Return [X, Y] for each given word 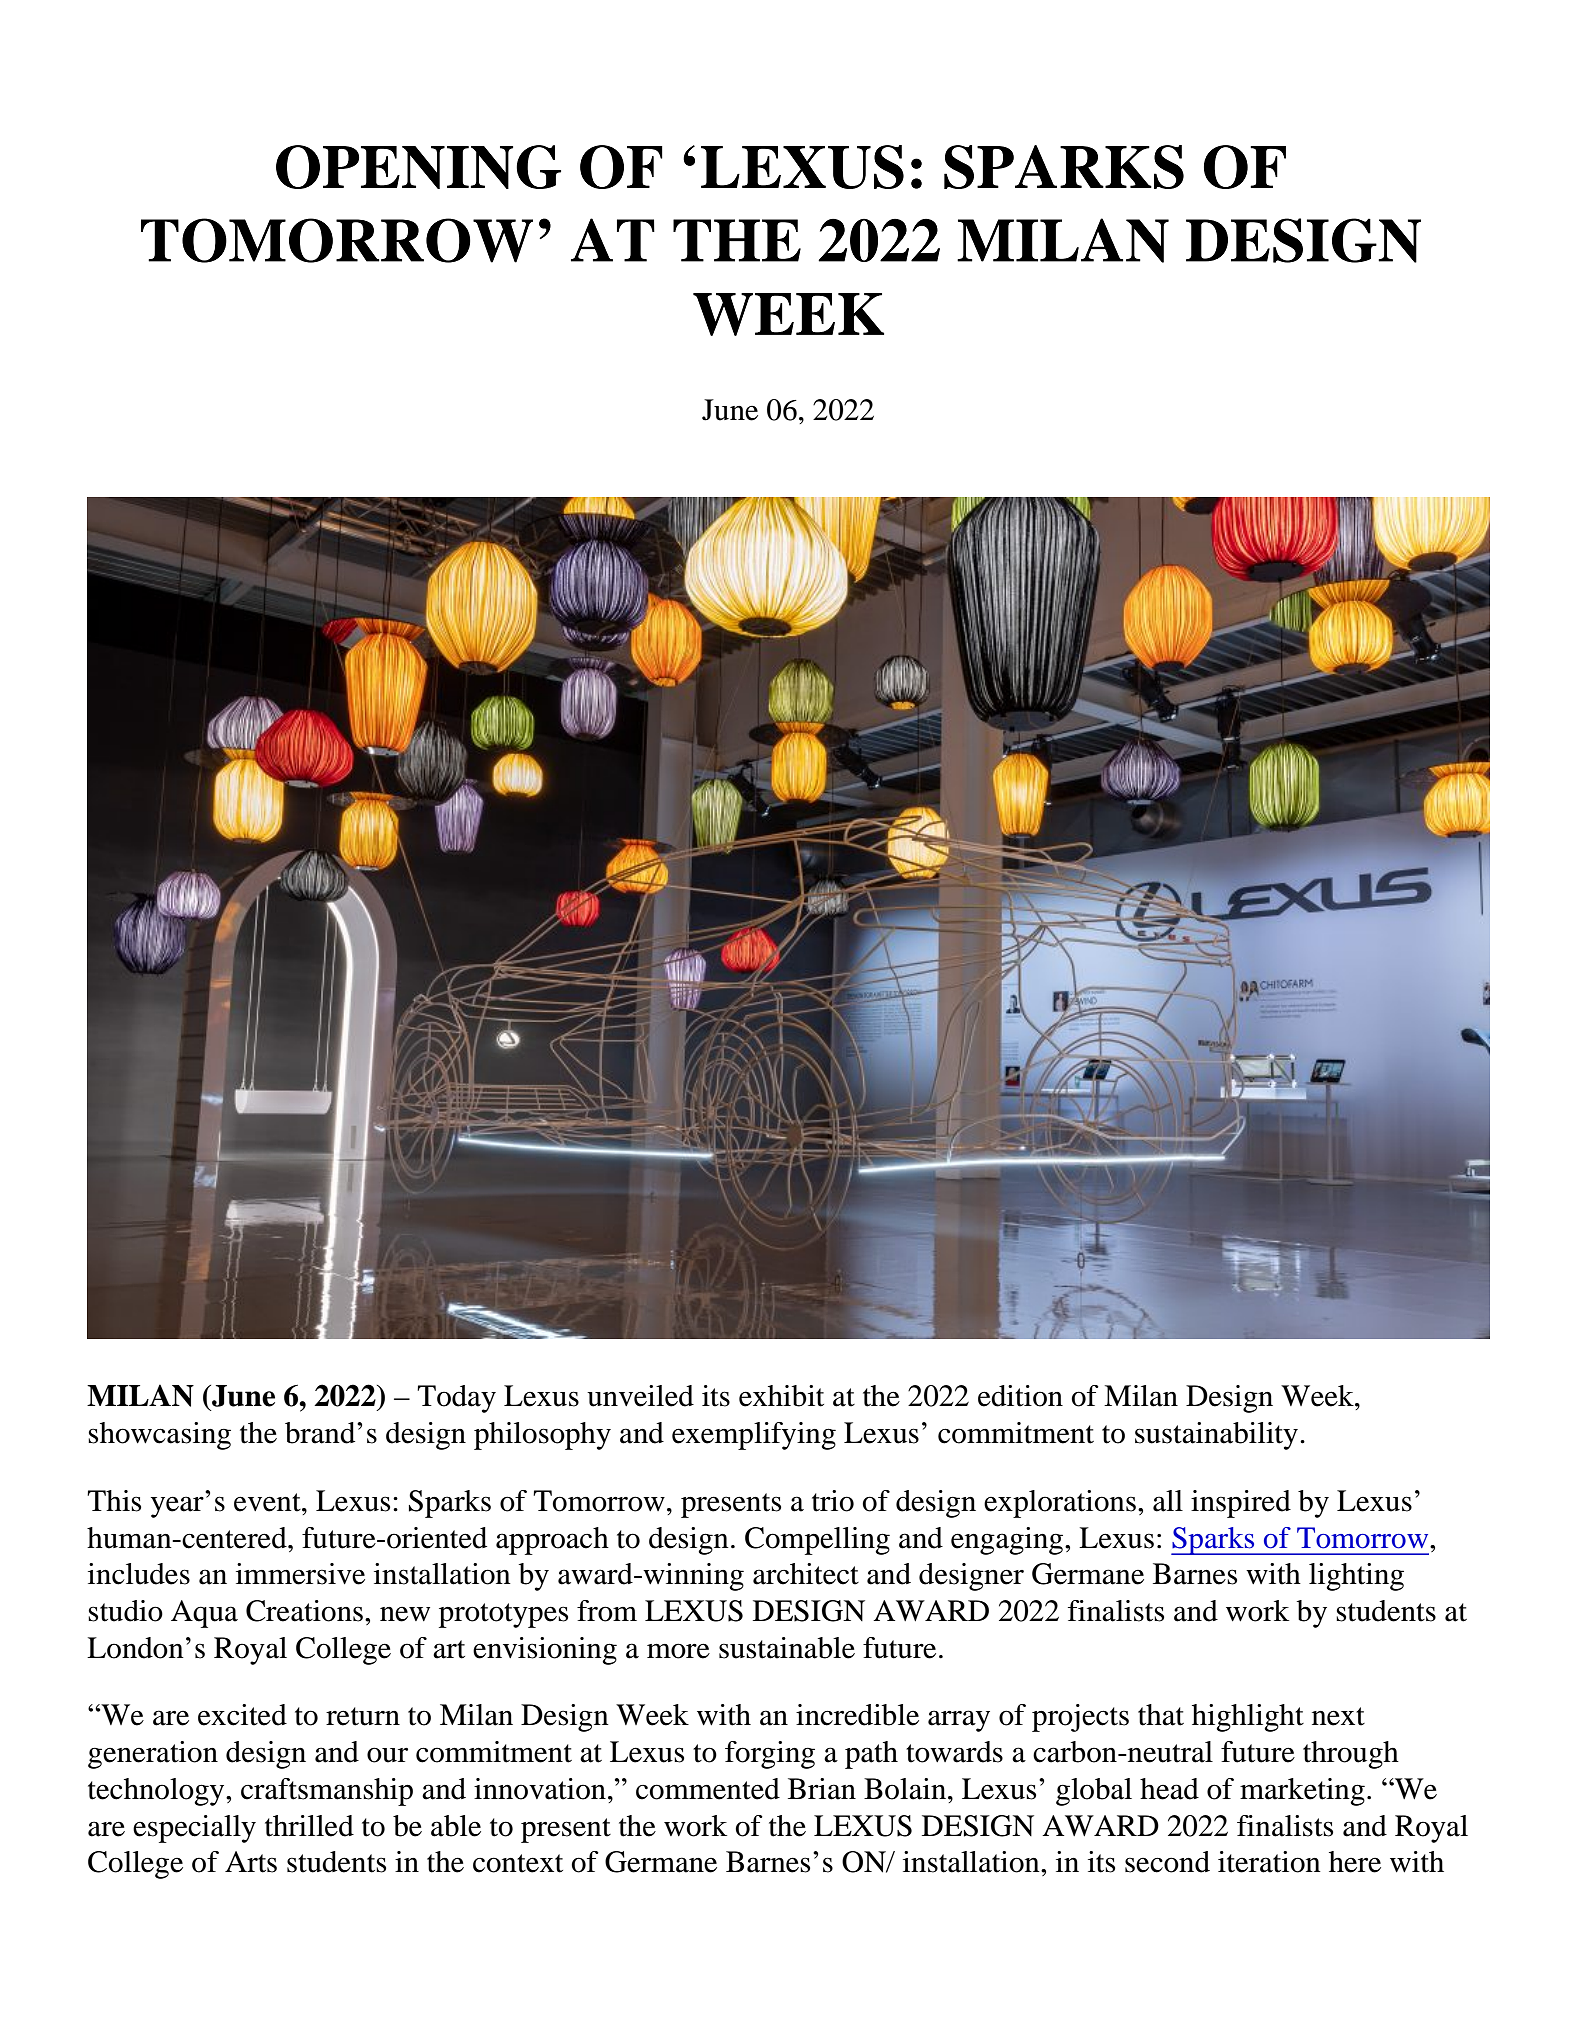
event [268, 1502]
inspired [1241, 1504]
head [1169, 1789]
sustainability [1216, 1436]
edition [1020, 1396]
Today [456, 1399]
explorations [1060, 1504]
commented [708, 1789]
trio [833, 1501]
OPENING [418, 167]
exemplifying [754, 1436]
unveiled [640, 1396]
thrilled [309, 1826]
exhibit [781, 1396]
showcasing [159, 1436]
